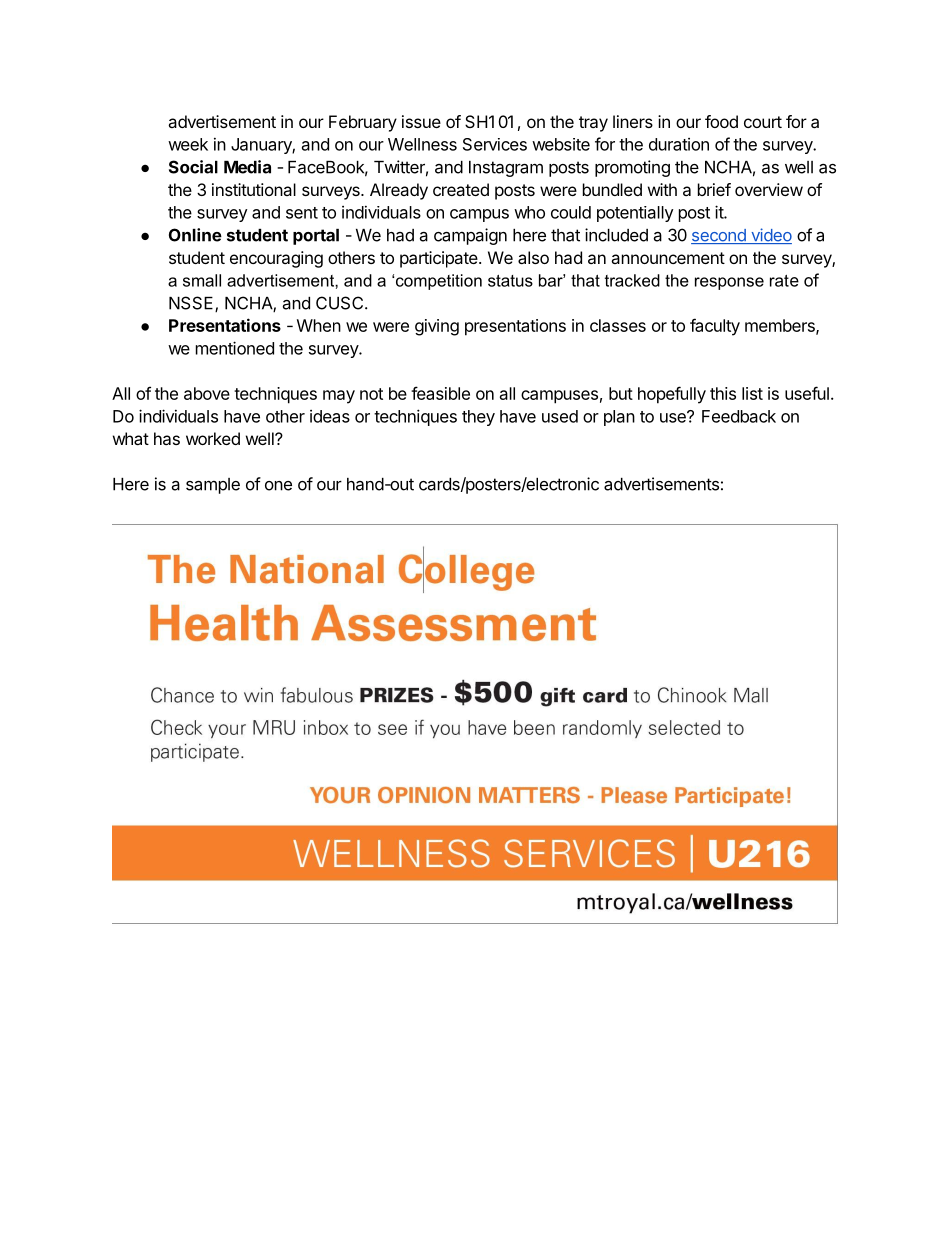 The width and height of the document is (952, 1233). What do you see at coordinates (437, 327) in the document?
I see `giving` at bounding box center [437, 327].
